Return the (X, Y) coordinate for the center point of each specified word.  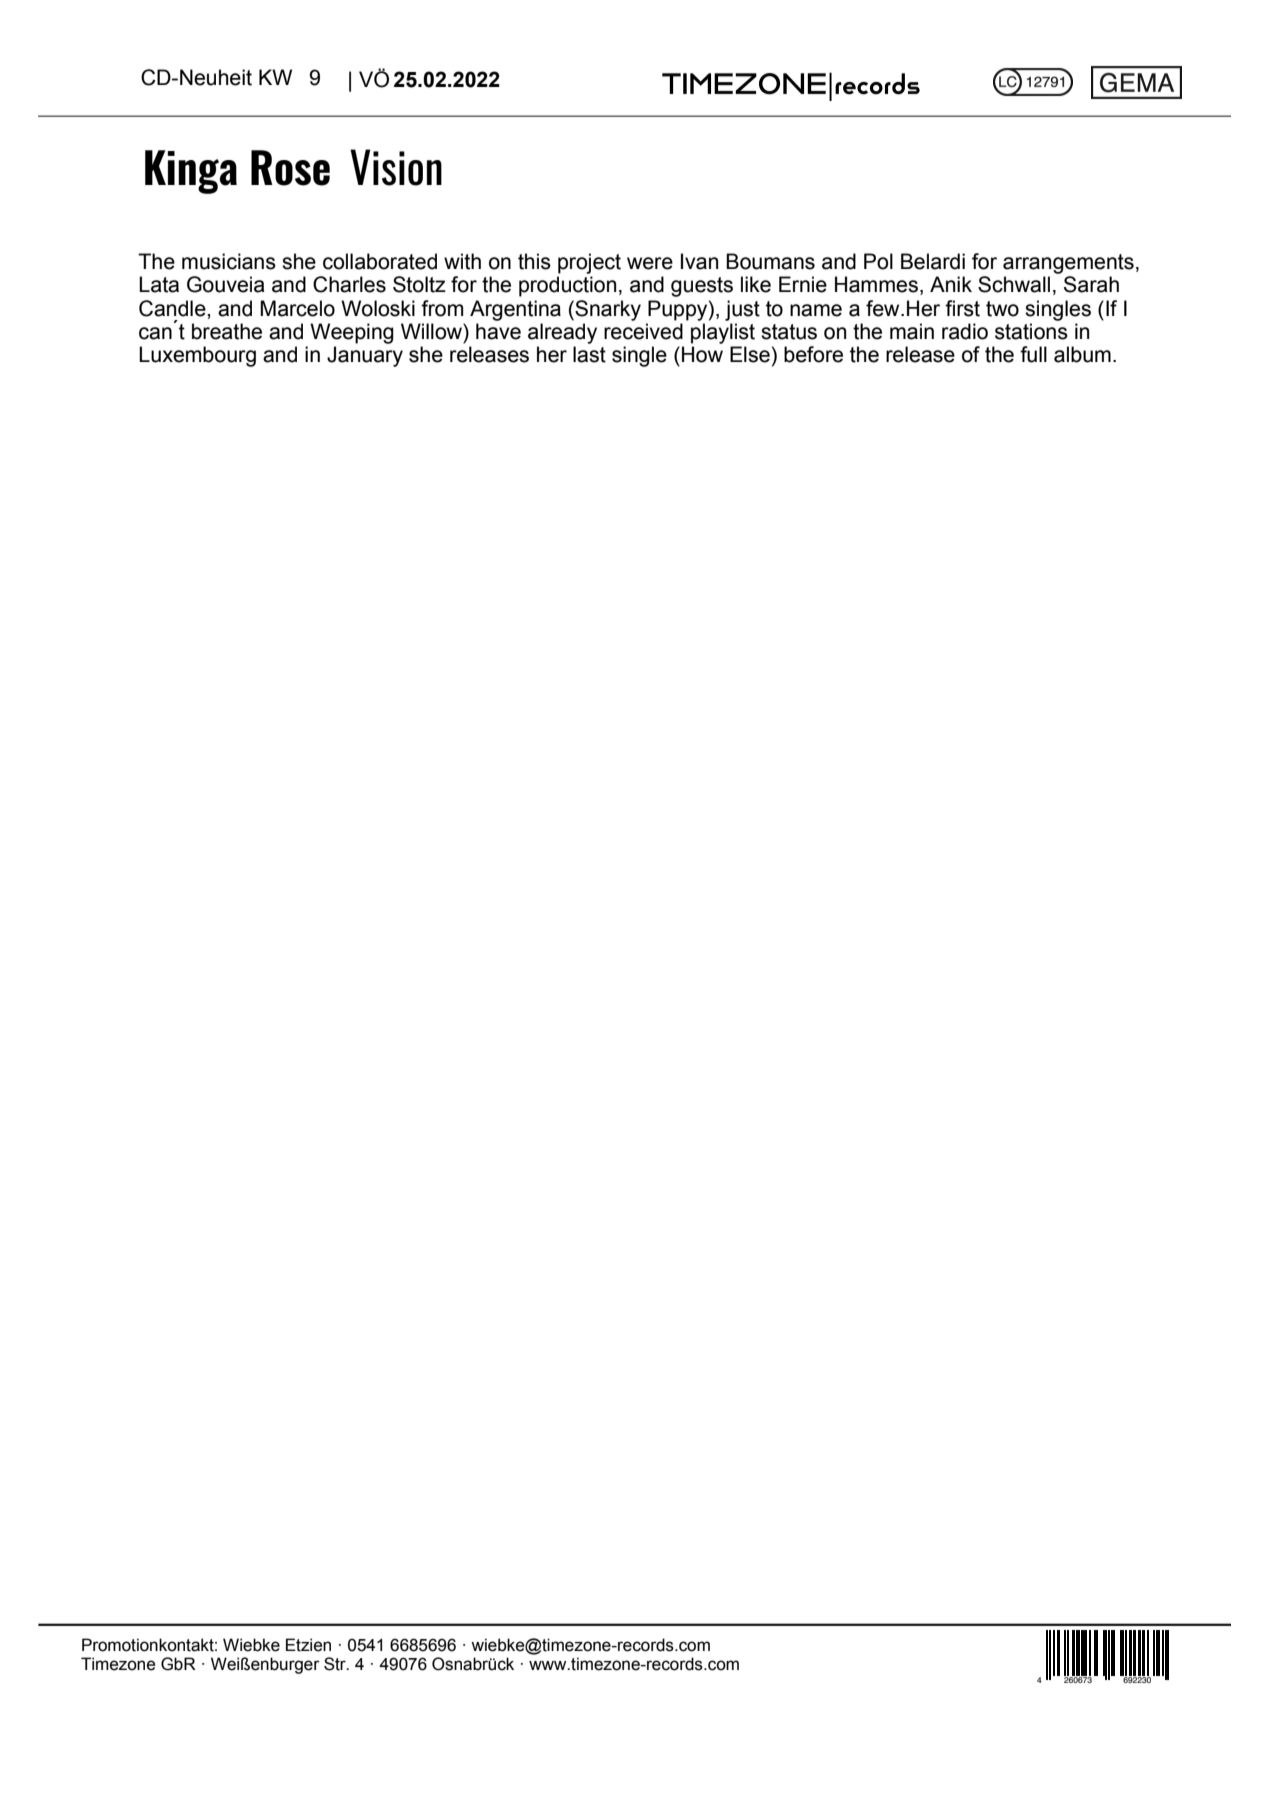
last (589, 354)
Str (336, 1664)
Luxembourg (197, 356)
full (1033, 354)
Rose (290, 168)
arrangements (1068, 264)
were (650, 263)
